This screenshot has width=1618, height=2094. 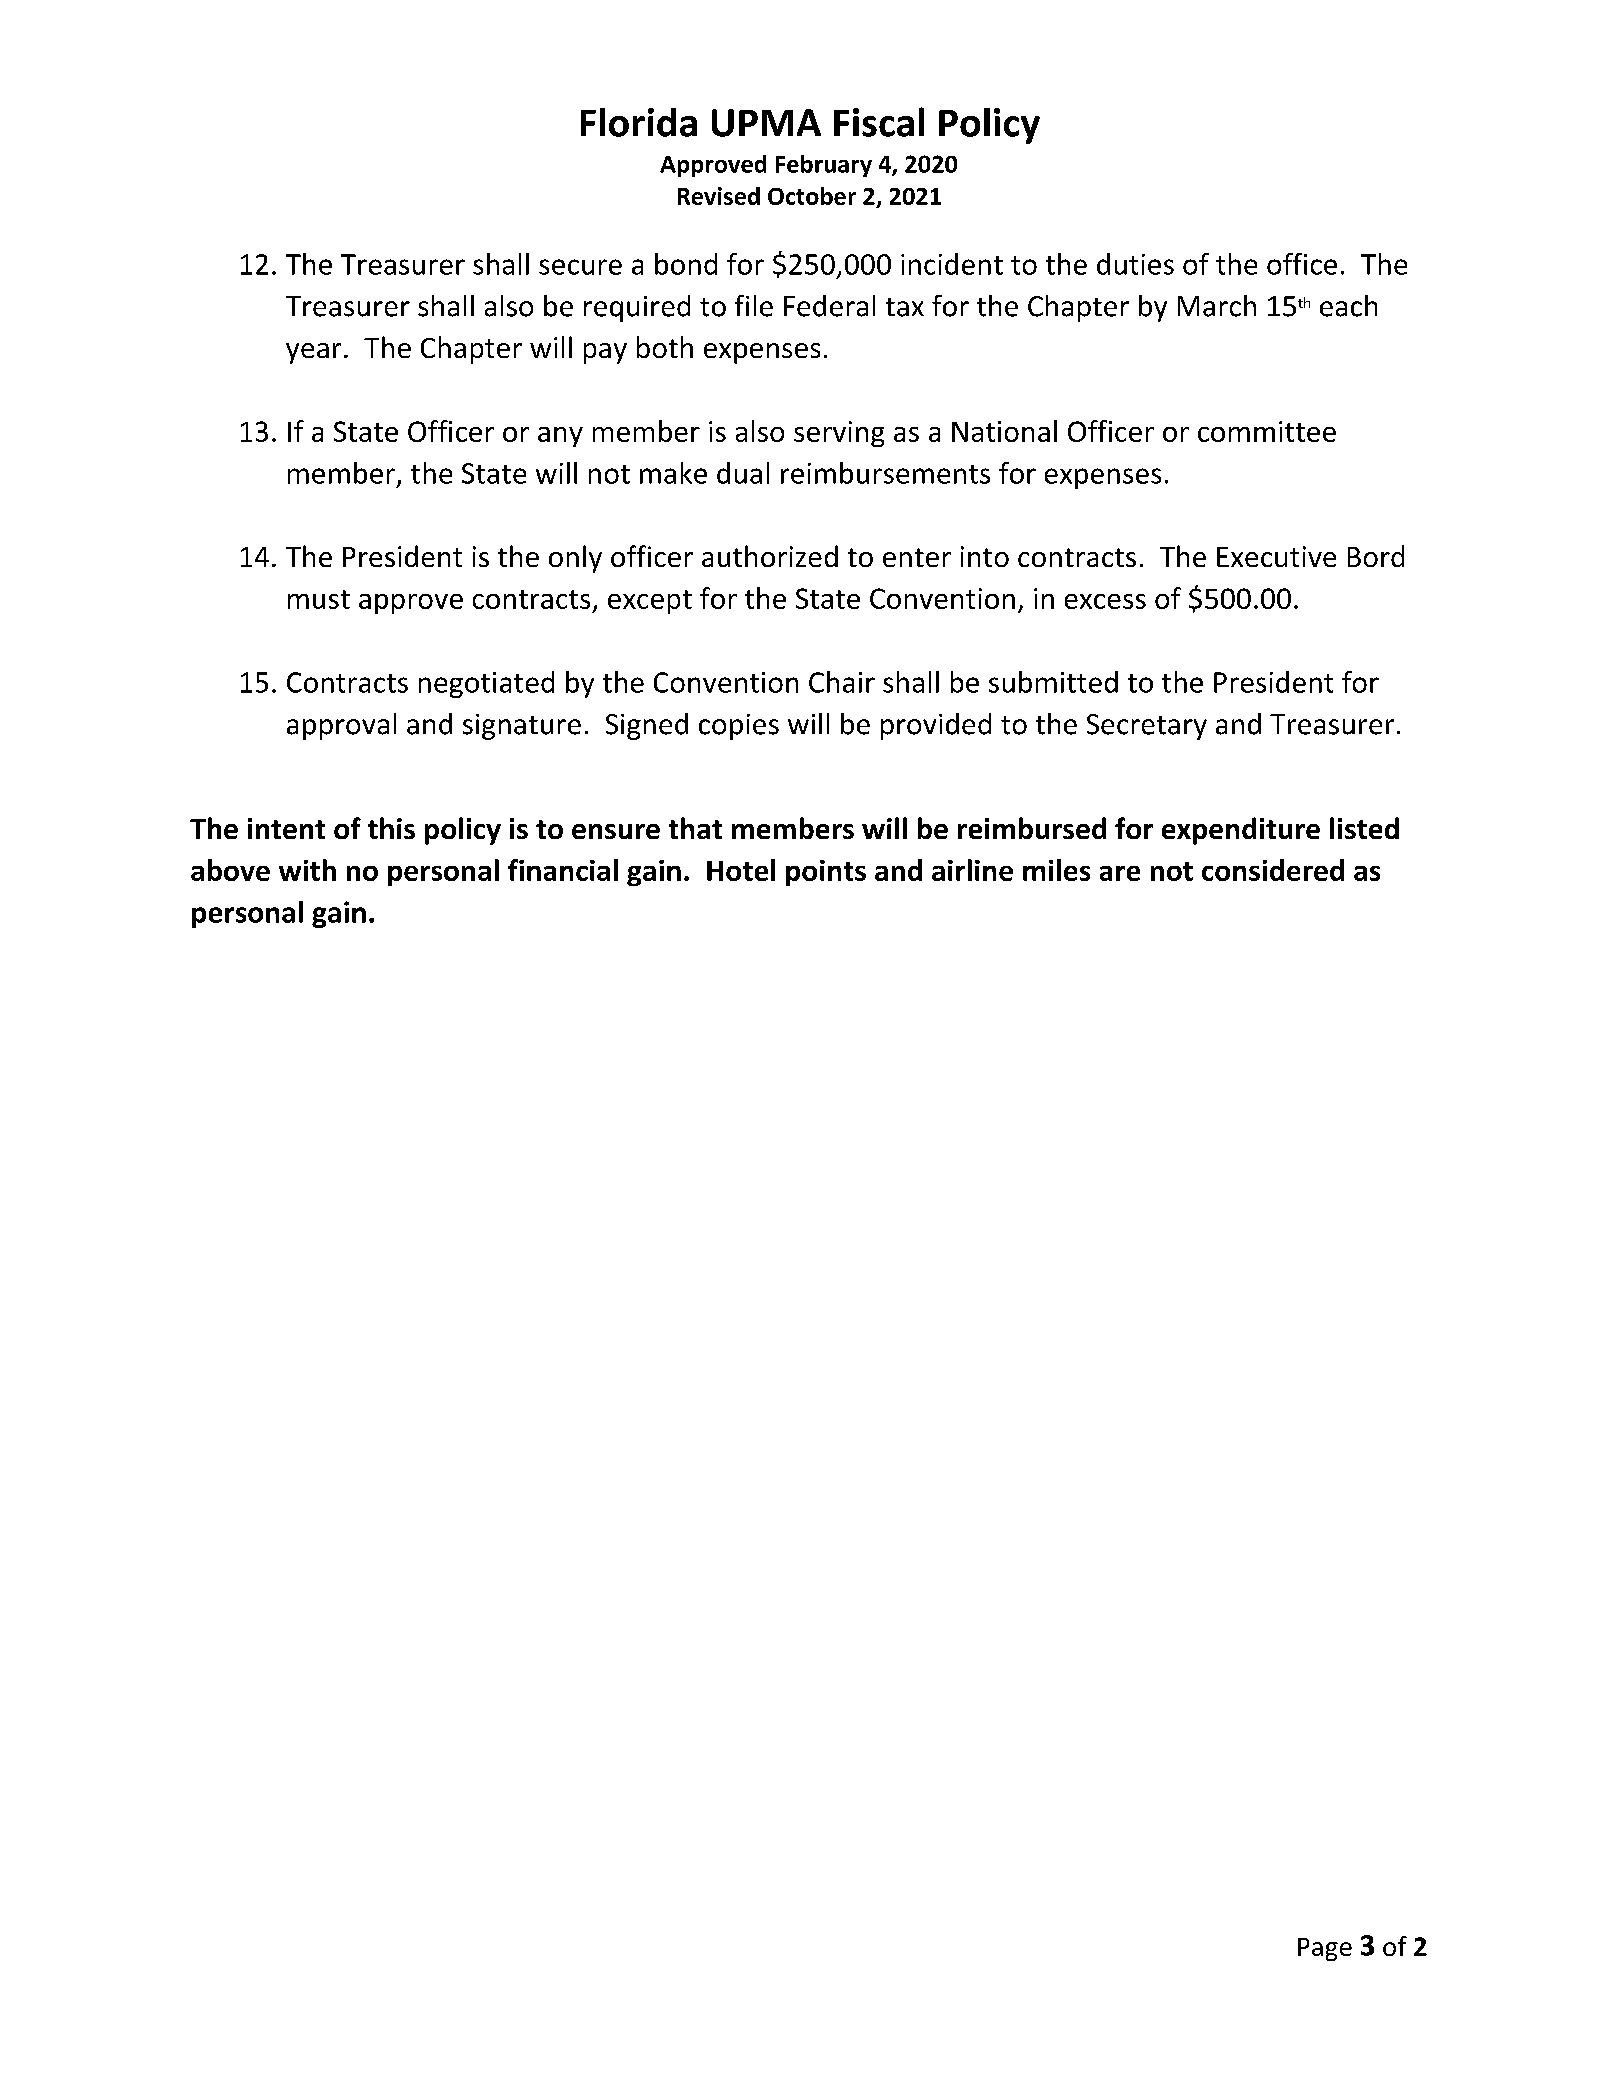 I want to click on copies, so click(x=739, y=727).
